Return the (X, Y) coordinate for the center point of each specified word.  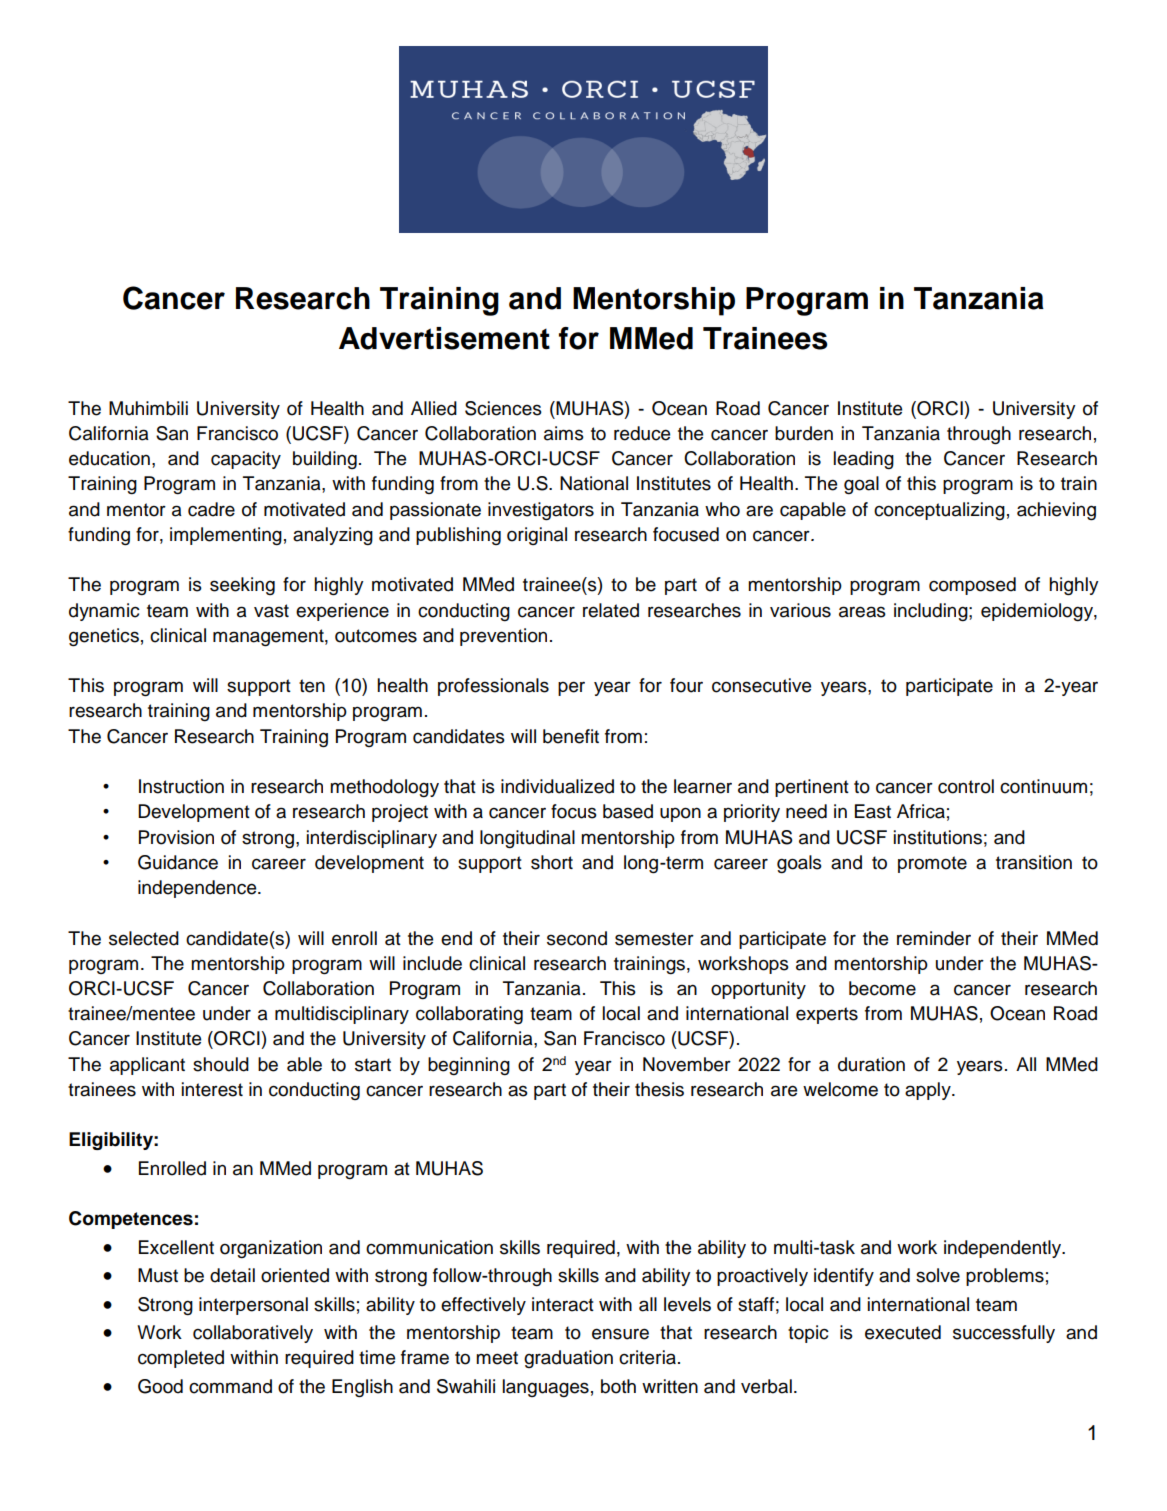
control (966, 786)
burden (804, 433)
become (882, 988)
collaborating (469, 1015)
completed (181, 1359)
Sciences (503, 408)
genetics (104, 637)
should (221, 1064)
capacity (246, 460)
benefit (571, 736)
